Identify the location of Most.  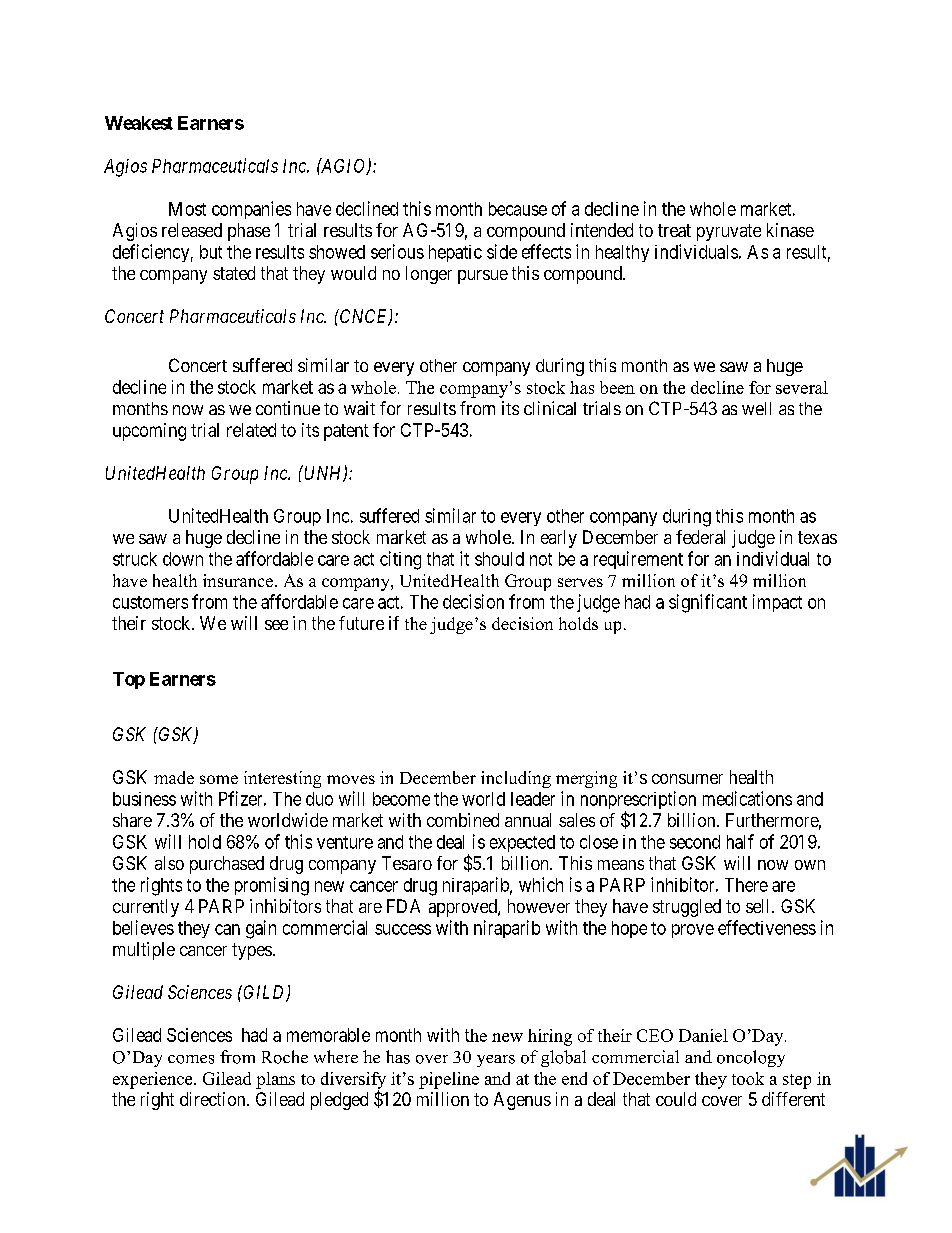
(187, 209).
